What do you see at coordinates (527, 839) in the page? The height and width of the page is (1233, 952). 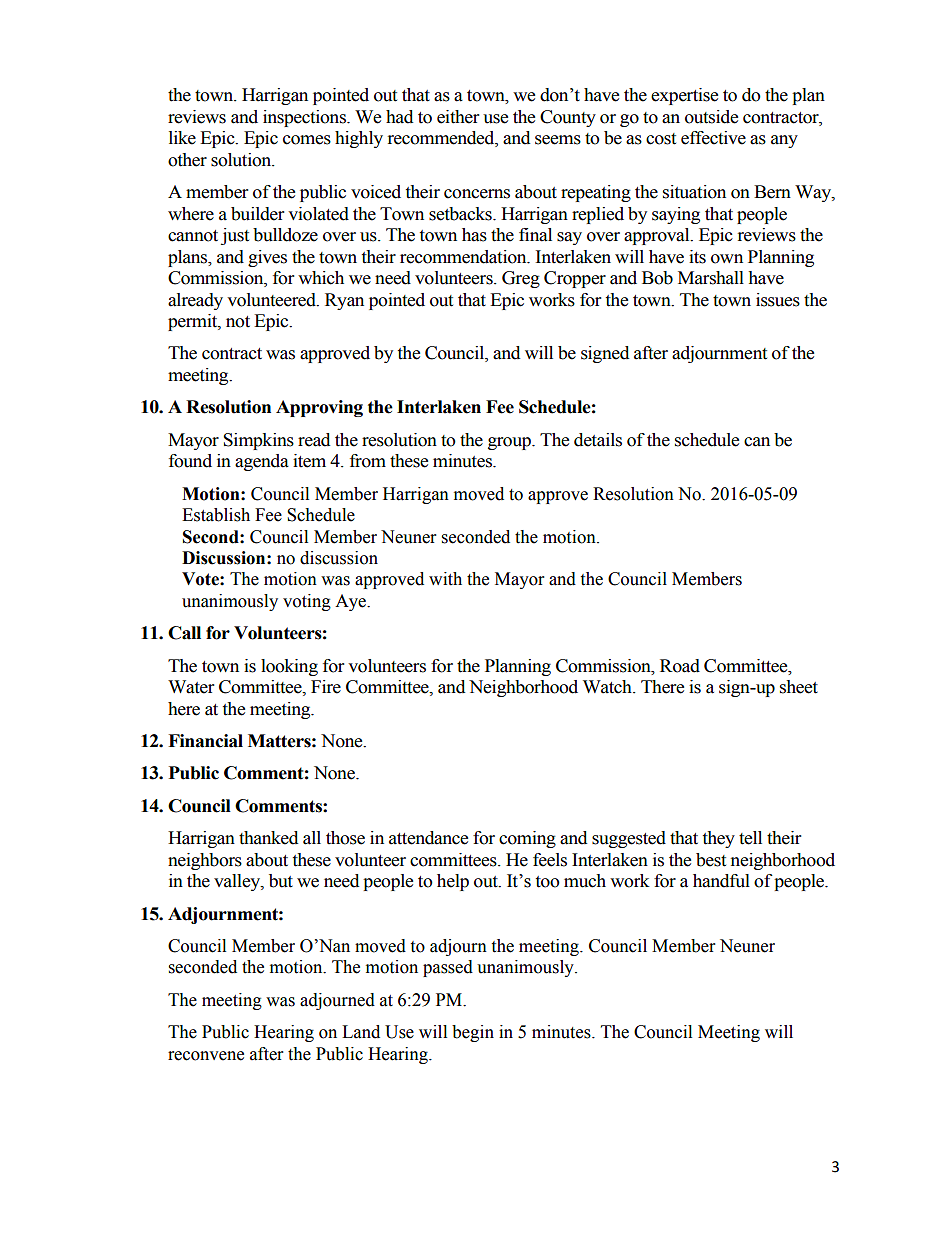 I see `coming` at bounding box center [527, 839].
